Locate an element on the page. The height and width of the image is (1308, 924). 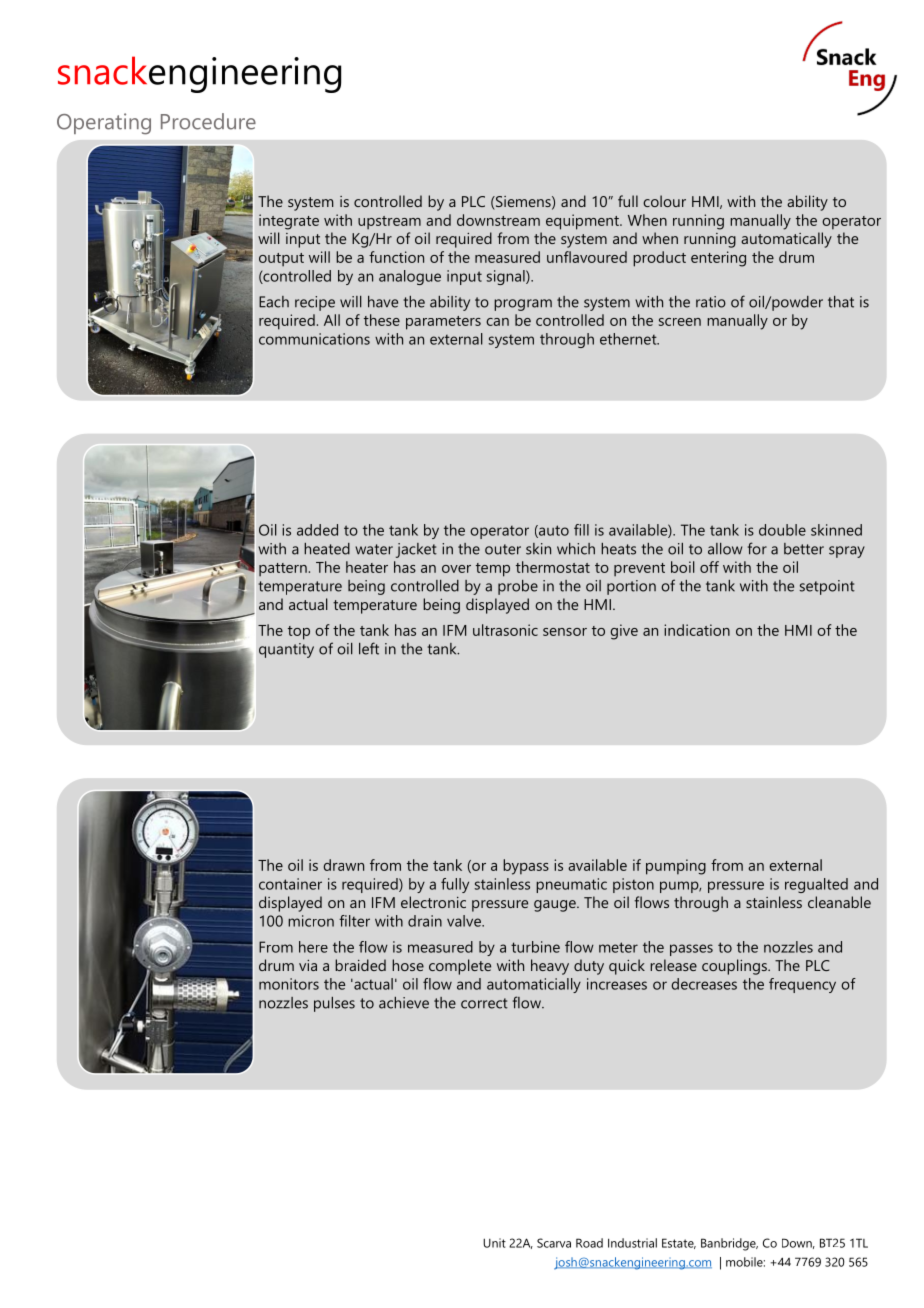
ultrasonic is located at coordinates (505, 630).
